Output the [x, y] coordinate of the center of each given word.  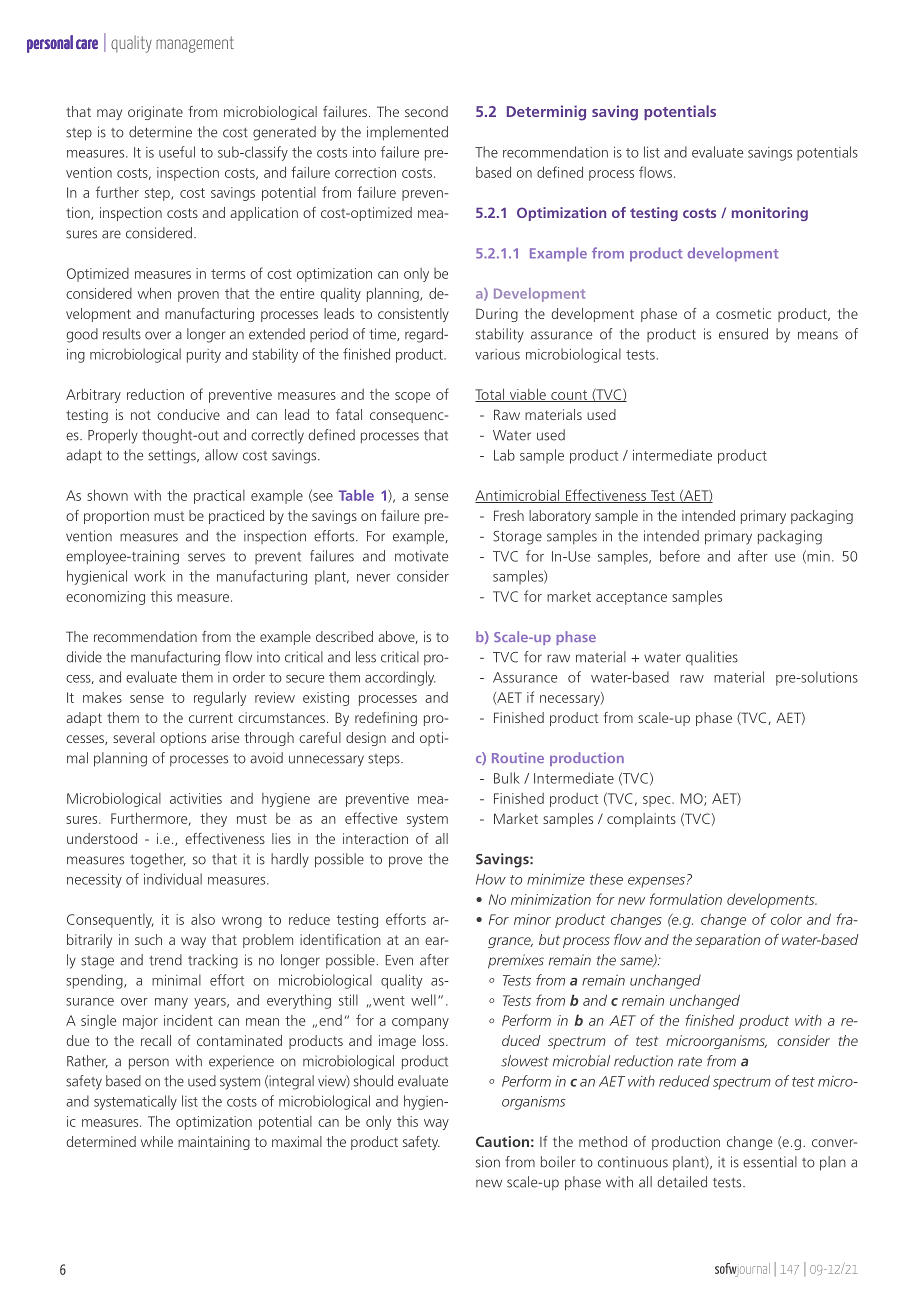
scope [412, 397]
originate [155, 113]
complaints [641, 820]
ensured [743, 334]
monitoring [770, 214]
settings [173, 456]
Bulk [507, 778]
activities [196, 798]
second [426, 111]
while [157, 1141]
